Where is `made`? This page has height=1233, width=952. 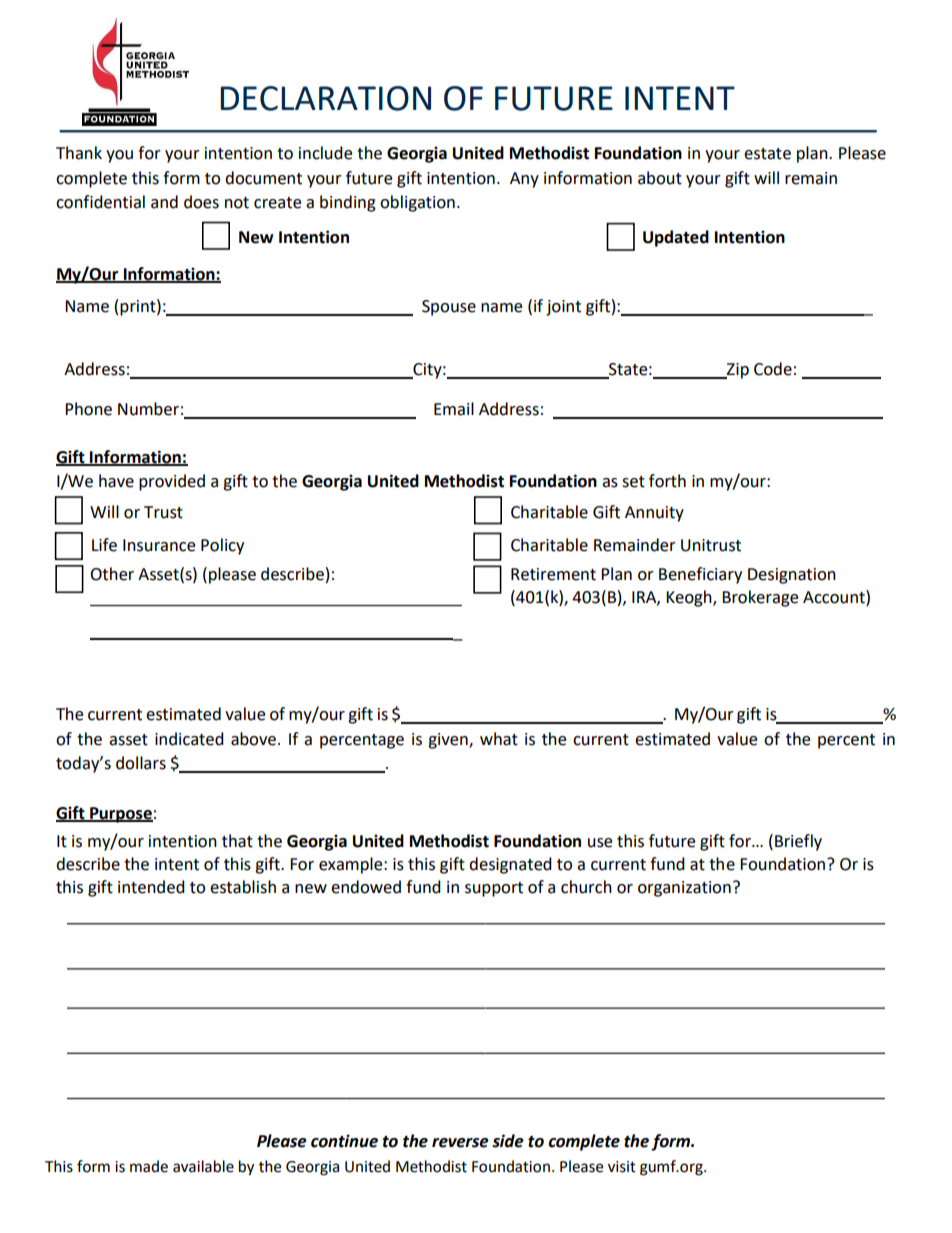
made is located at coordinates (149, 1166).
